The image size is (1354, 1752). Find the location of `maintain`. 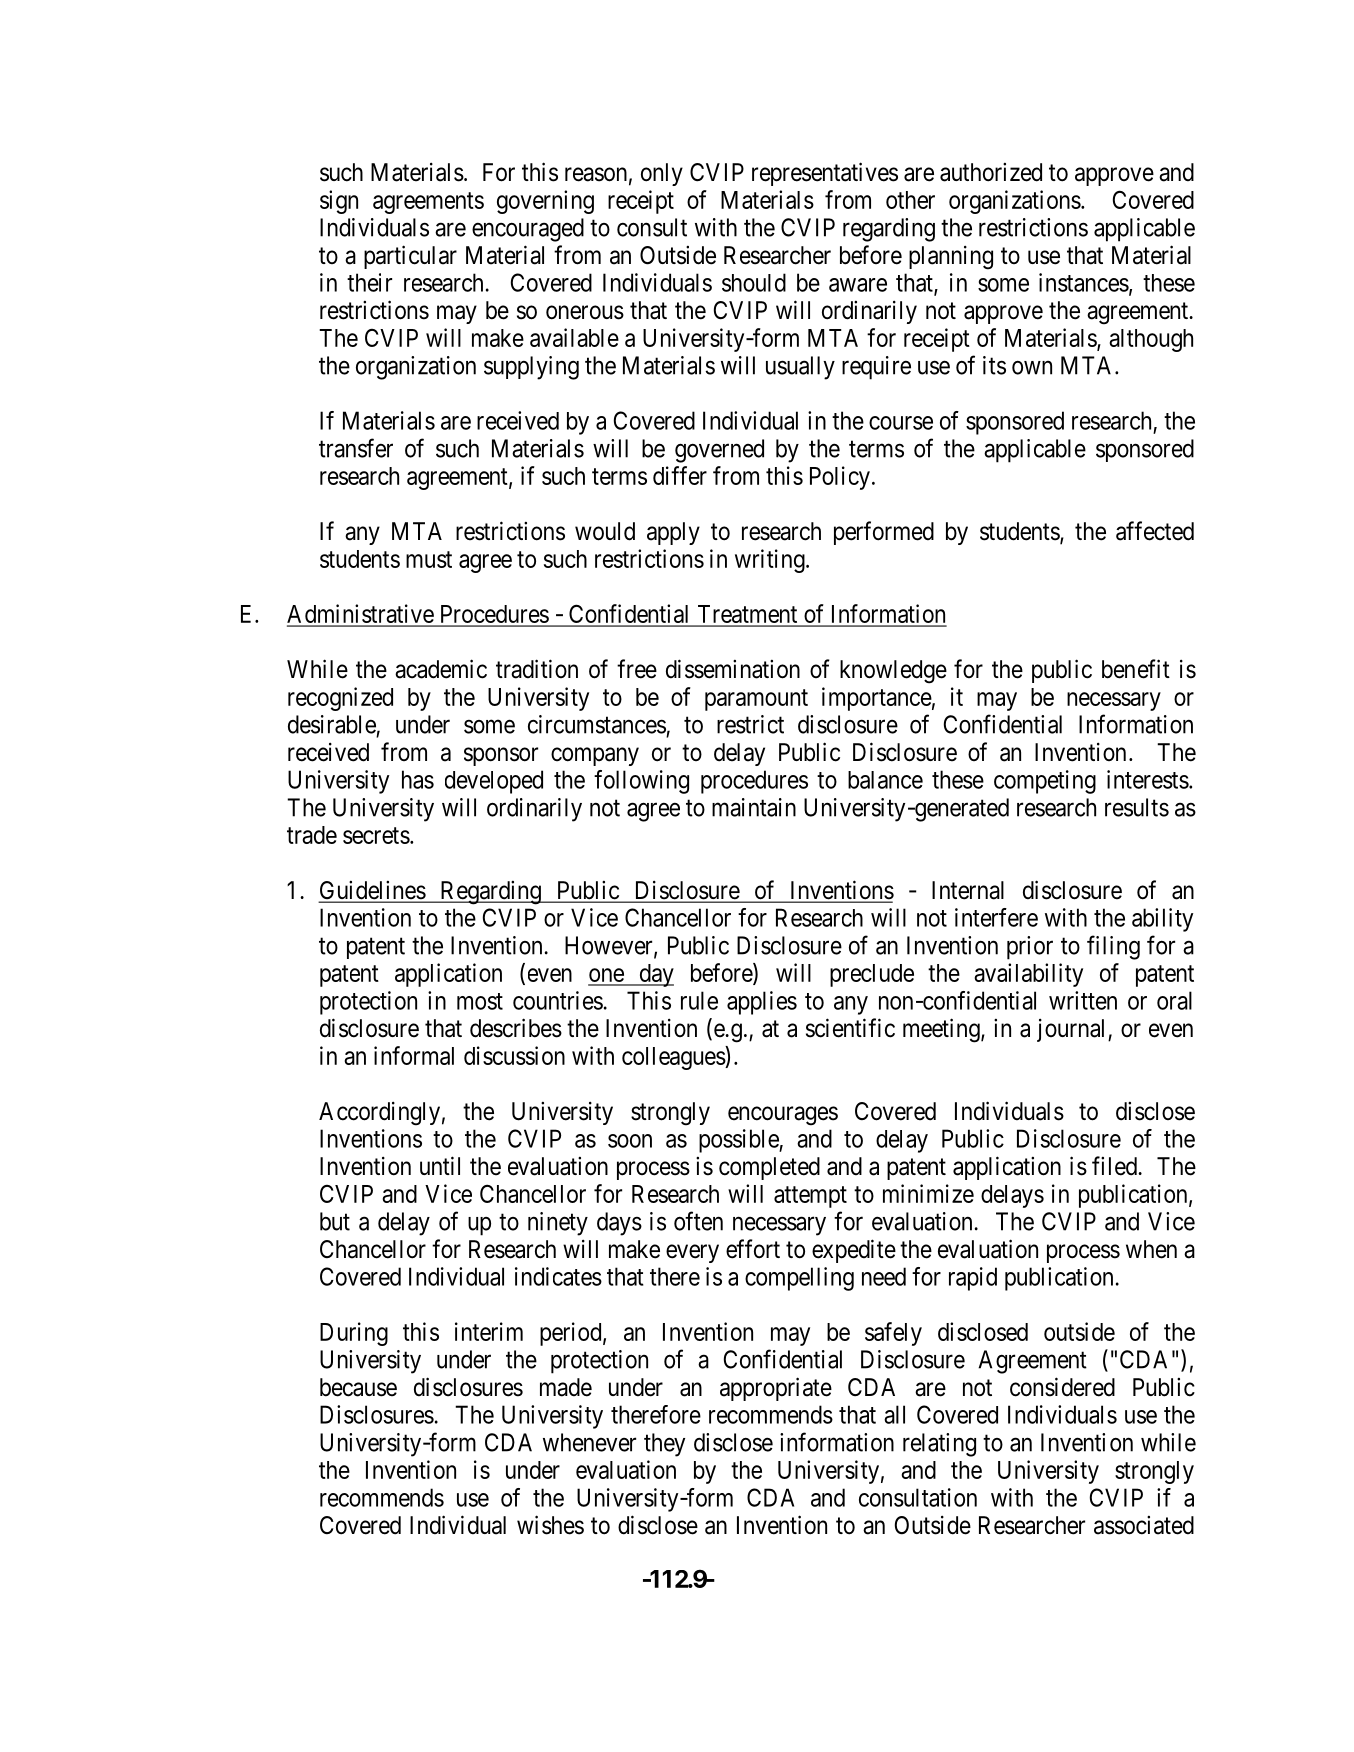

maintain is located at coordinates (754, 807).
